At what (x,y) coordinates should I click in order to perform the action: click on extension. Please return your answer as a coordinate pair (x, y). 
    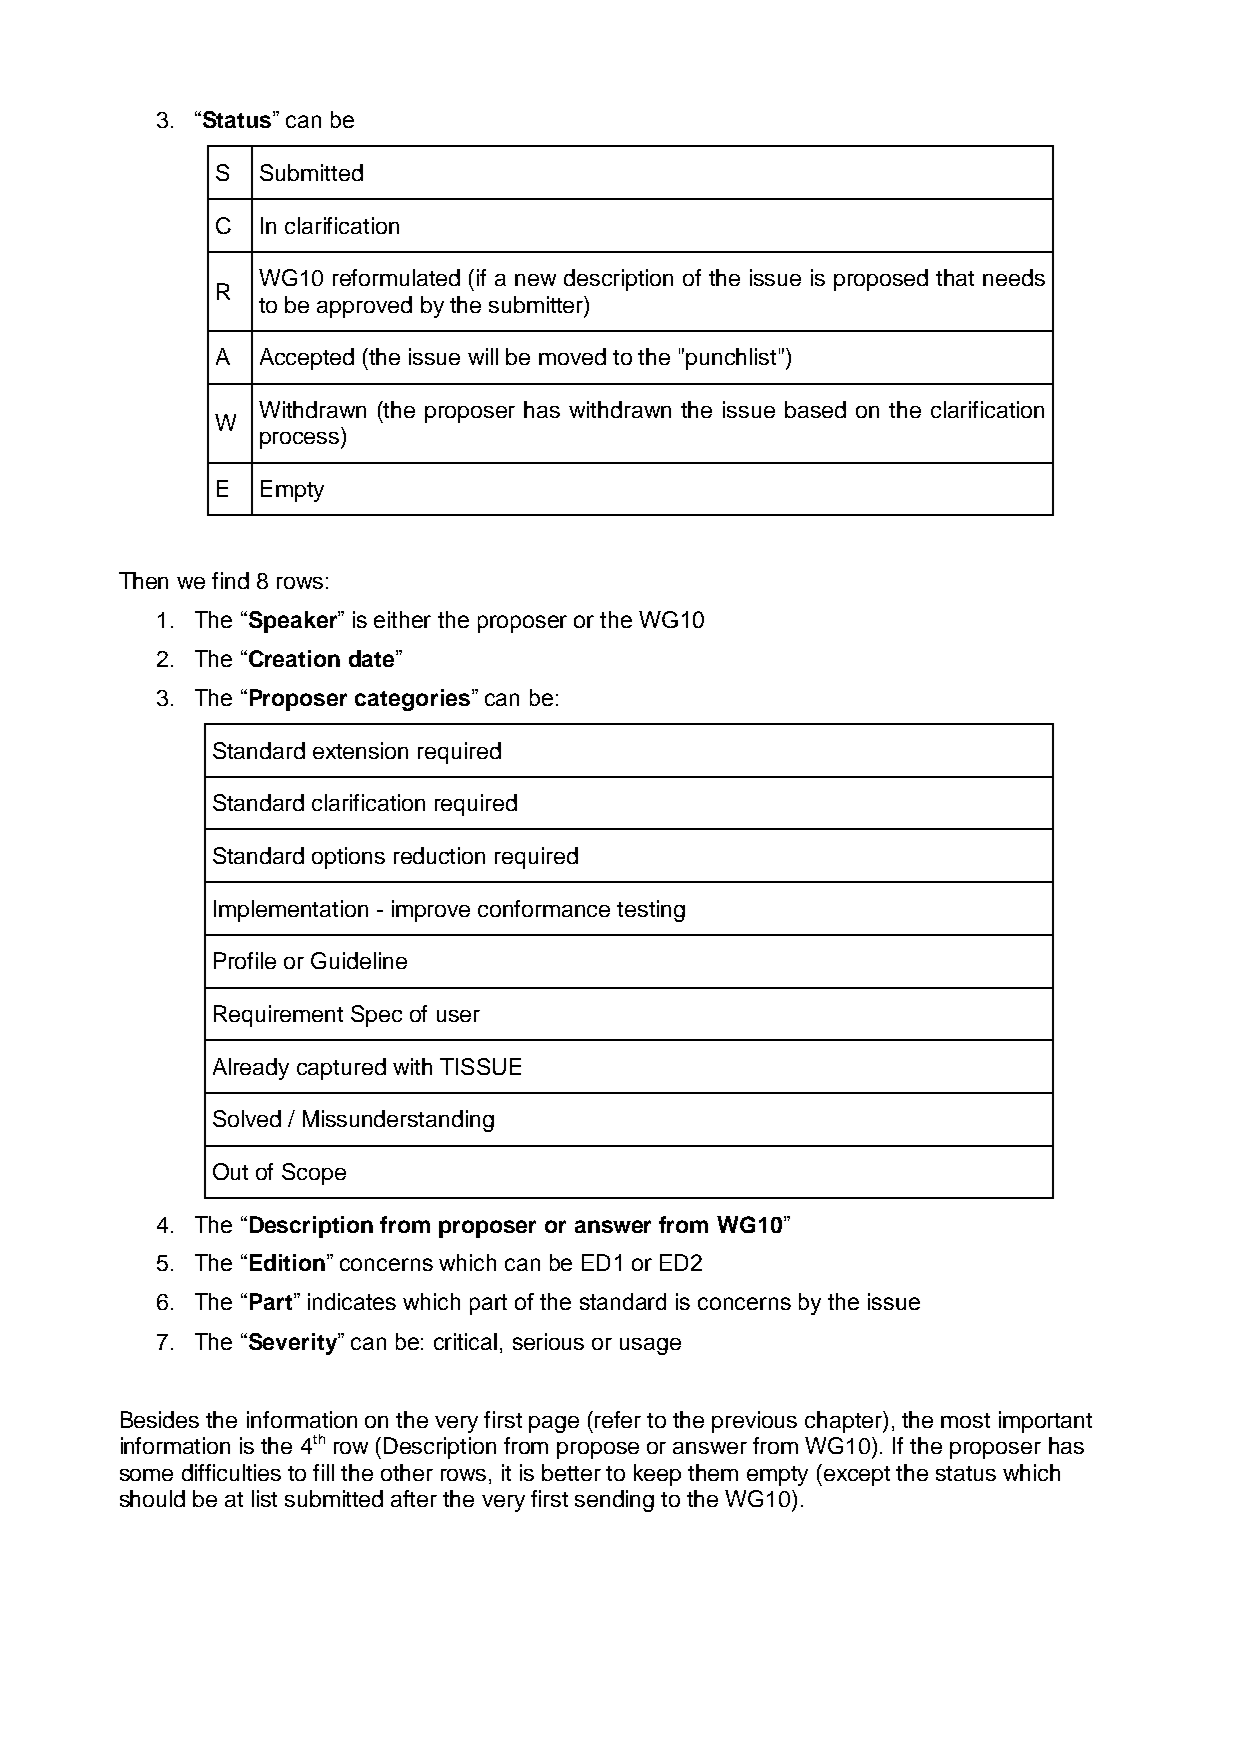
    Looking at the image, I should click on (360, 750).
